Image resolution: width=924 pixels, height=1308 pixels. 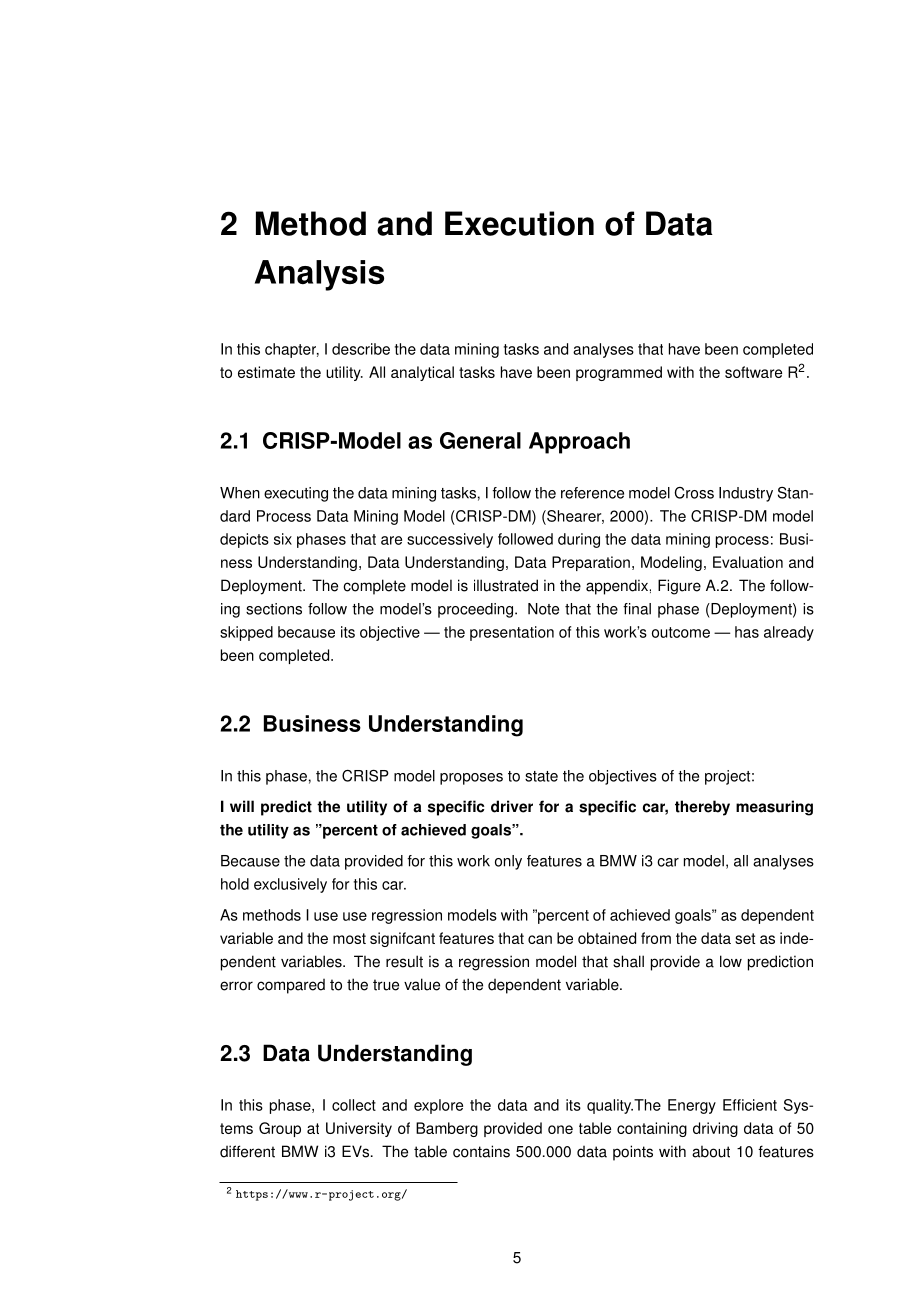 I want to click on driver, so click(x=512, y=806).
